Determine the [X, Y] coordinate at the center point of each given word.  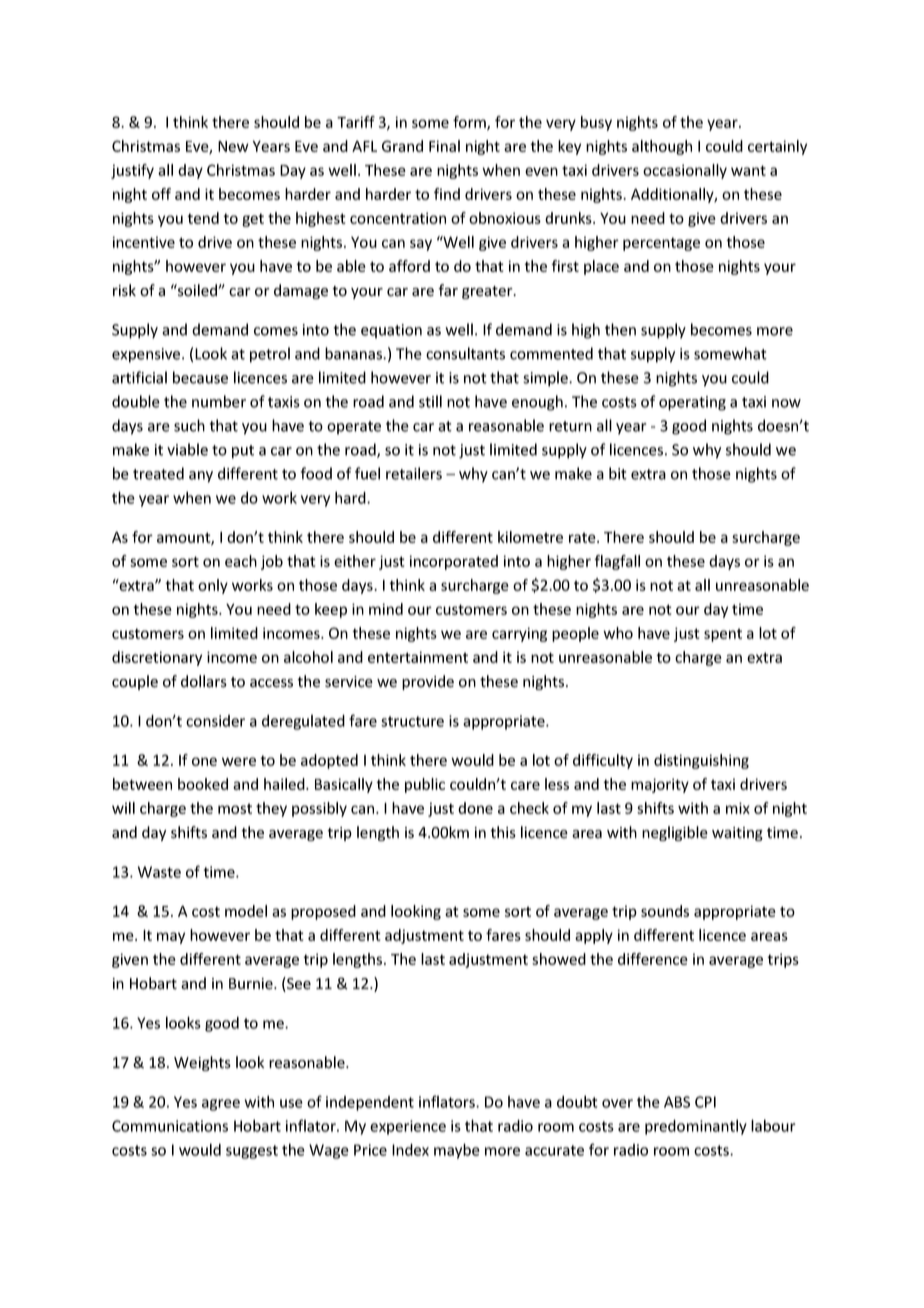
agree [221, 1105]
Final [444, 146]
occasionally [685, 171]
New [233, 146]
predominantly [696, 1127]
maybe [457, 1151]
